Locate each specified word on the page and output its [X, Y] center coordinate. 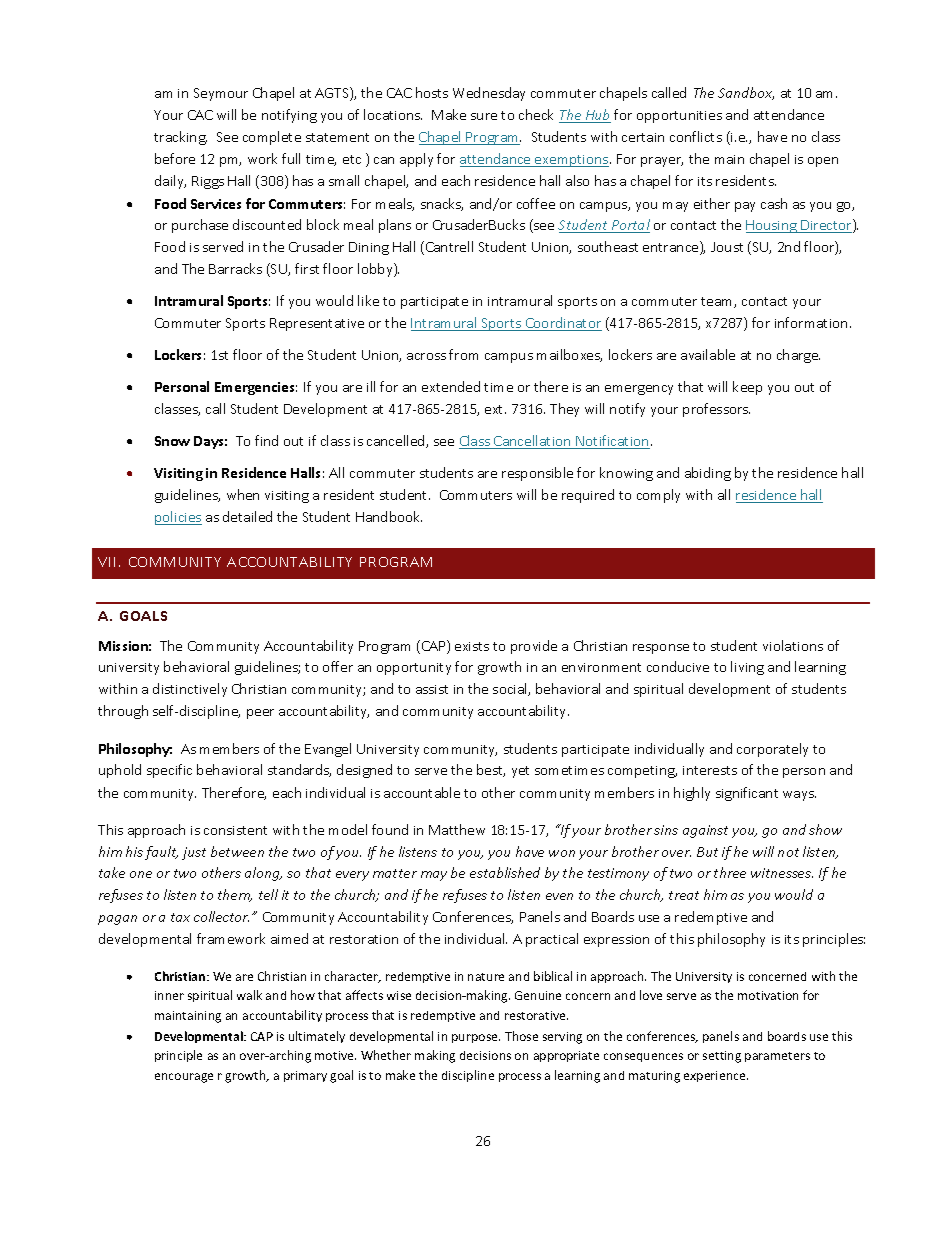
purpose [476, 1038]
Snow [172, 441]
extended [451, 386]
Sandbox [746, 93]
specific [169, 771]
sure [484, 116]
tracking [180, 138]
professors [716, 410]
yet [520, 772]
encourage [184, 1078]
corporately [772, 750]
